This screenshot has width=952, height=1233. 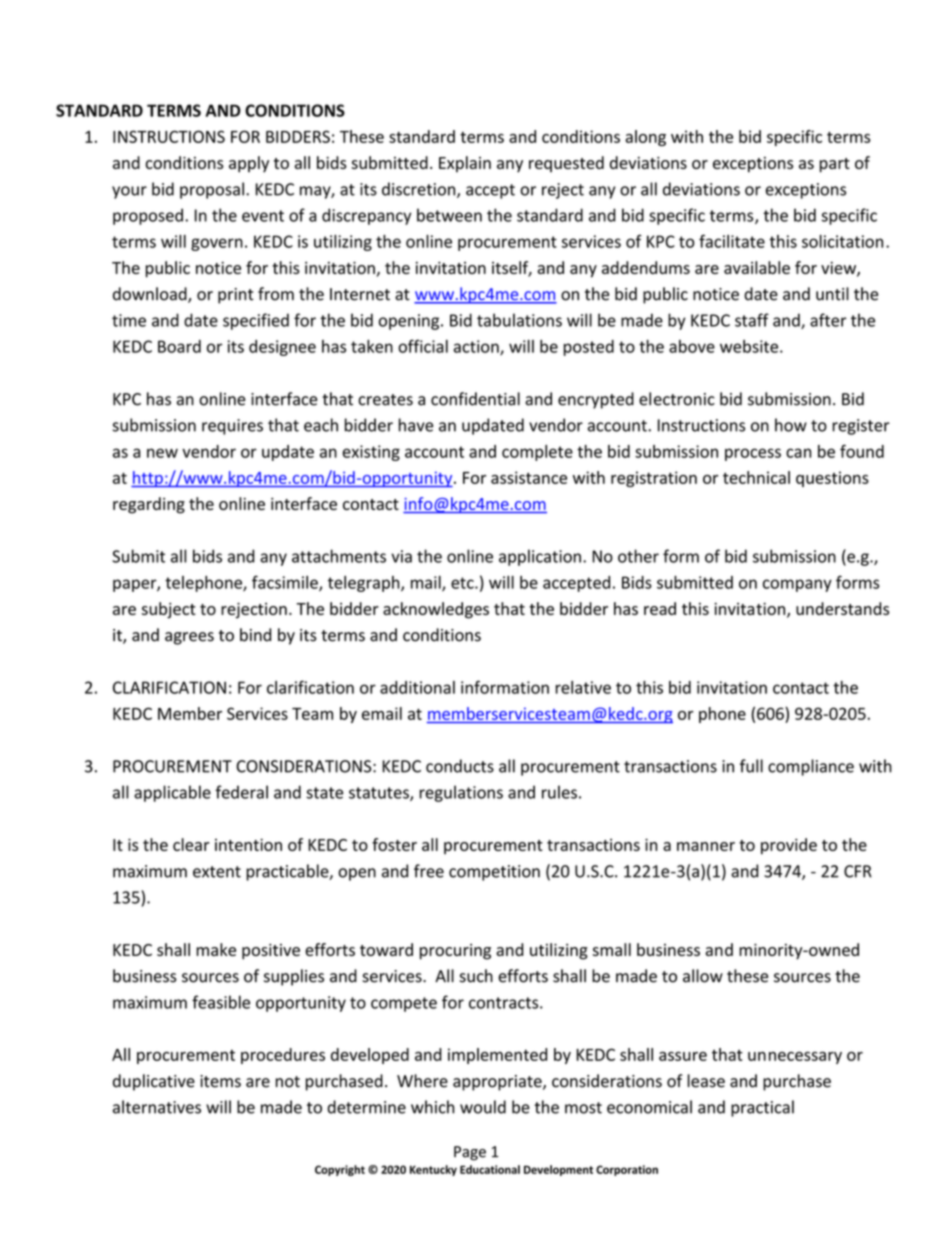 I want to click on practical, so click(x=762, y=1108).
